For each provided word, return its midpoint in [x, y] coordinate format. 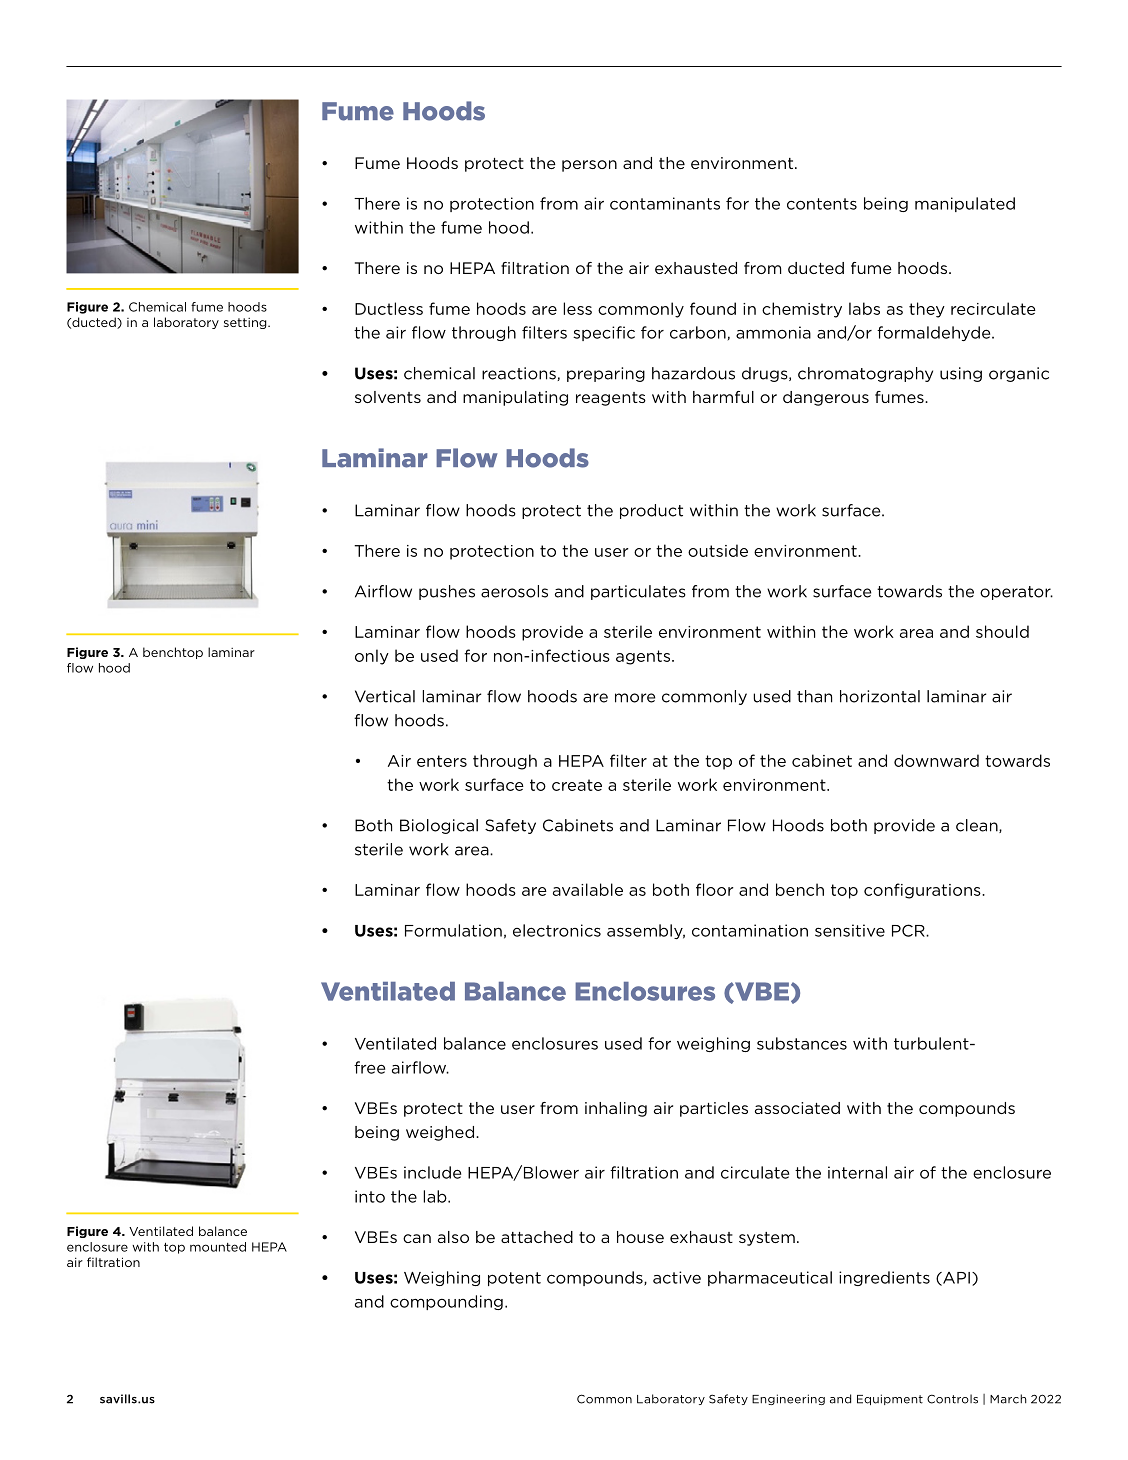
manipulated [965, 204]
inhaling [616, 1109]
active [677, 1277]
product [651, 511]
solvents [388, 397]
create [577, 785]
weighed [440, 1133]
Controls [952, 1399]
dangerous [826, 398]
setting [246, 323]
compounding [446, 1302]
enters [442, 761]
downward [936, 760]
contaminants [665, 203]
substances [802, 1043]
